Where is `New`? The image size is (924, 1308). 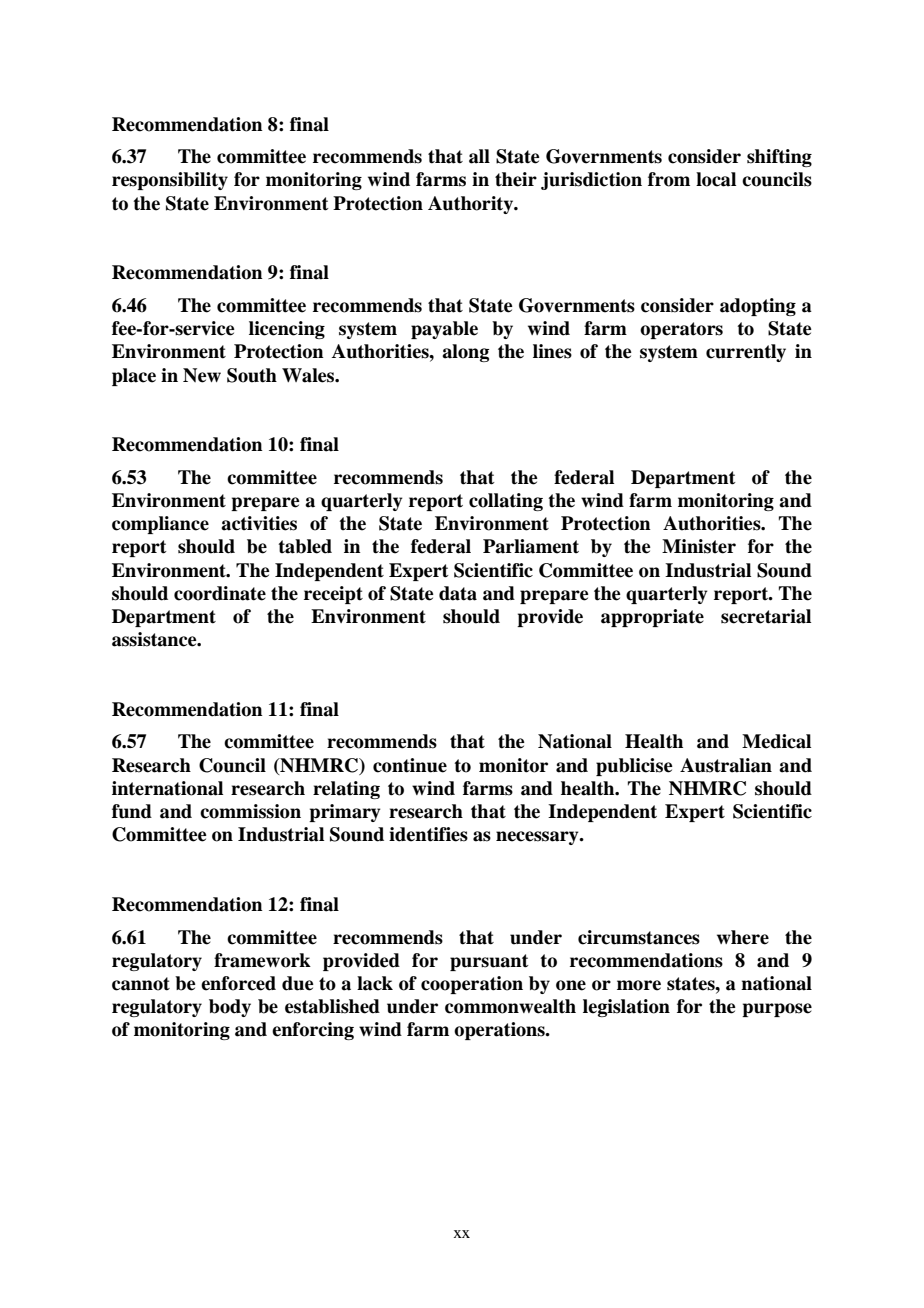 New is located at coordinates (202, 375).
